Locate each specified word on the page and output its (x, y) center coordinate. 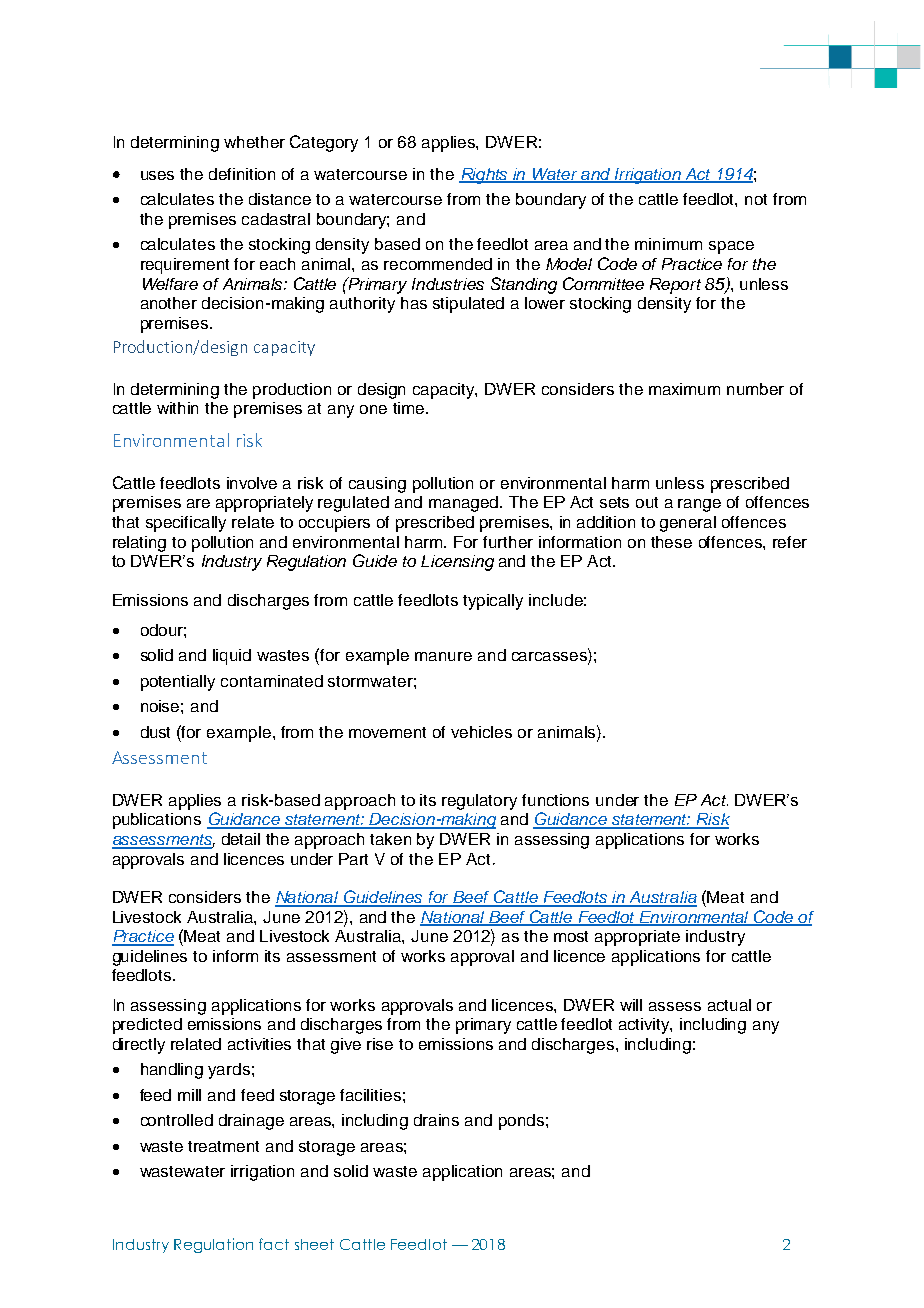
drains (436, 1120)
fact (274, 1244)
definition (242, 174)
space (731, 247)
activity (645, 1026)
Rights (485, 176)
